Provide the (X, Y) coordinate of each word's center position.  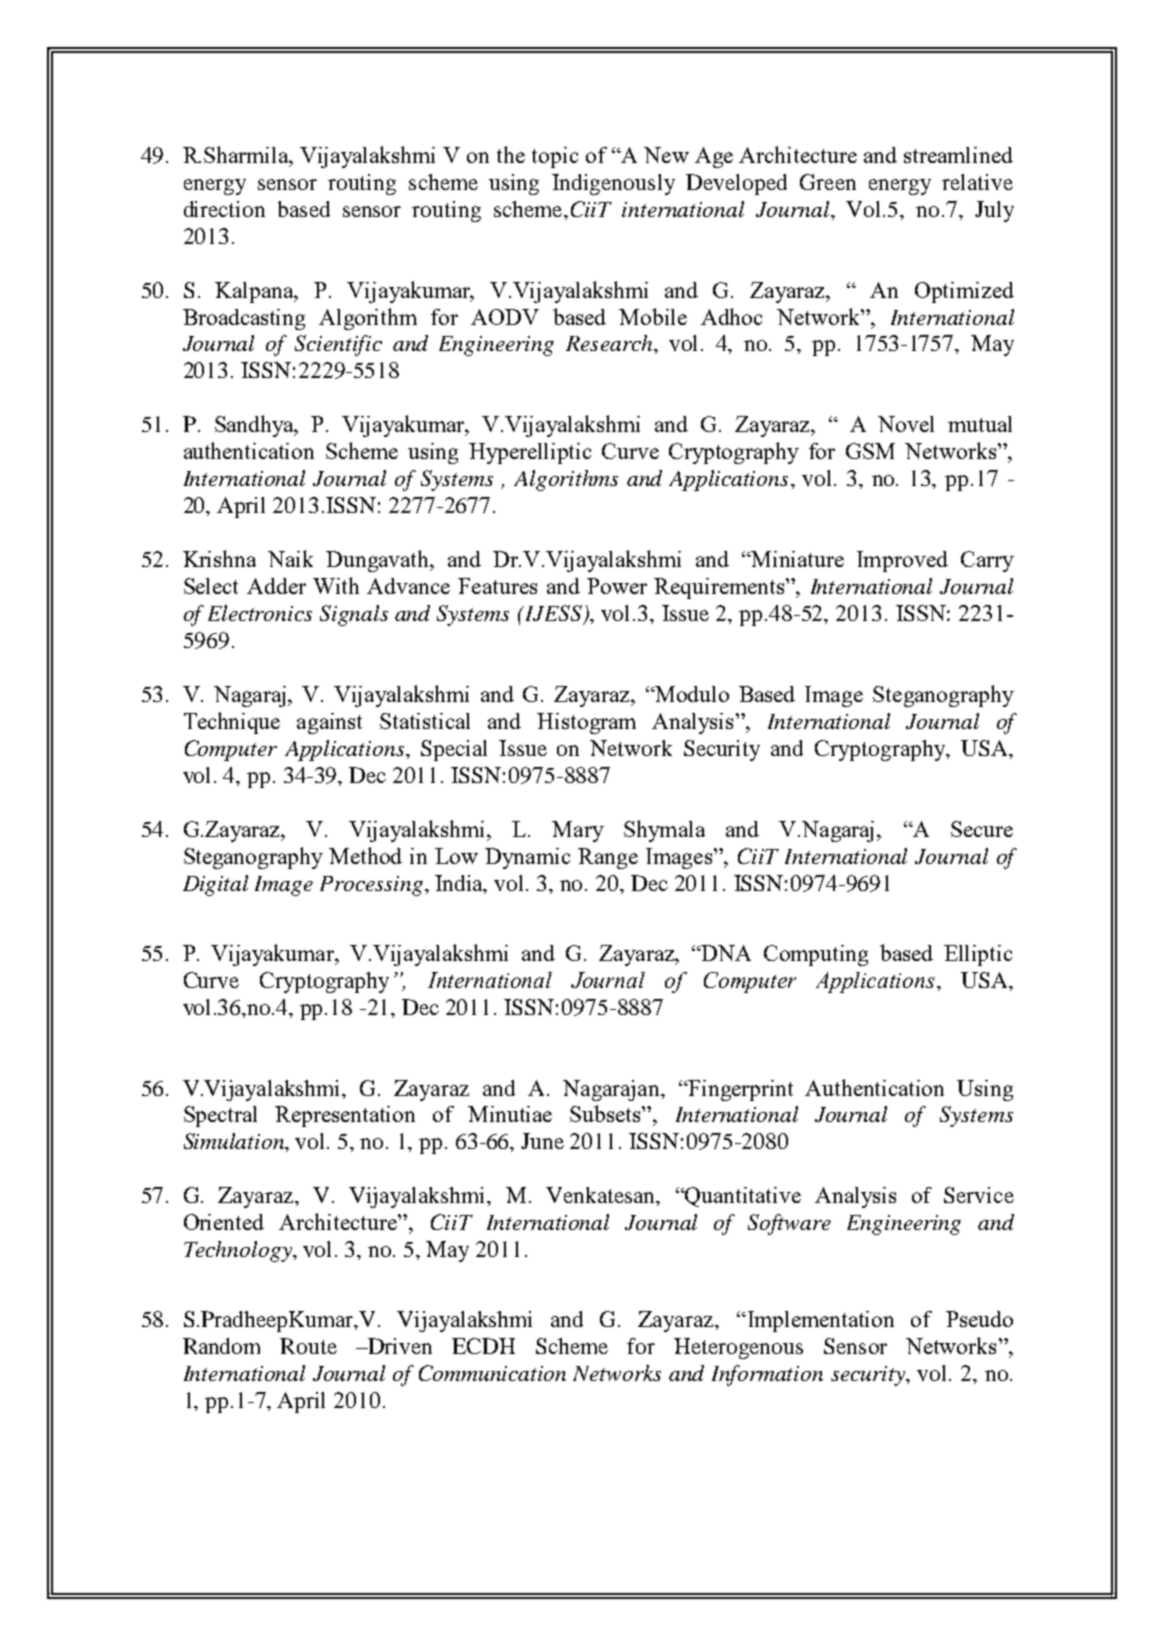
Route (308, 1346)
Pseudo (979, 1319)
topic (555, 157)
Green (828, 182)
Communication (492, 1373)
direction (224, 209)
